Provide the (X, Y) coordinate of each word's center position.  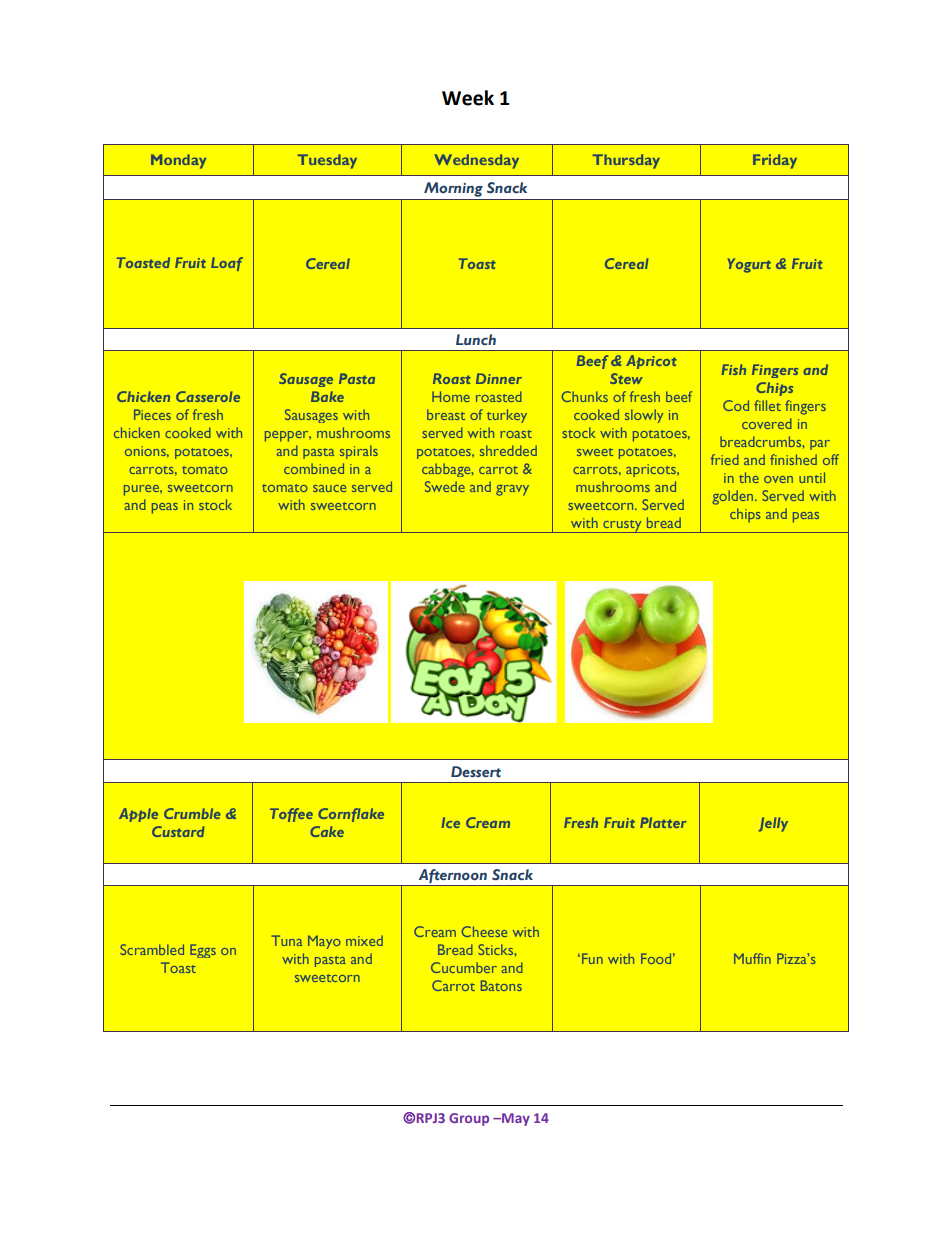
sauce (330, 488)
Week (468, 98)
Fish (734, 369)
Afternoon (453, 876)
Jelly (773, 824)
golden (733, 497)
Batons (501, 985)
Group (469, 1119)
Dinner (499, 378)
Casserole (208, 396)
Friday (775, 161)
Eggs (203, 951)
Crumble (192, 813)
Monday (179, 161)
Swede (445, 486)
